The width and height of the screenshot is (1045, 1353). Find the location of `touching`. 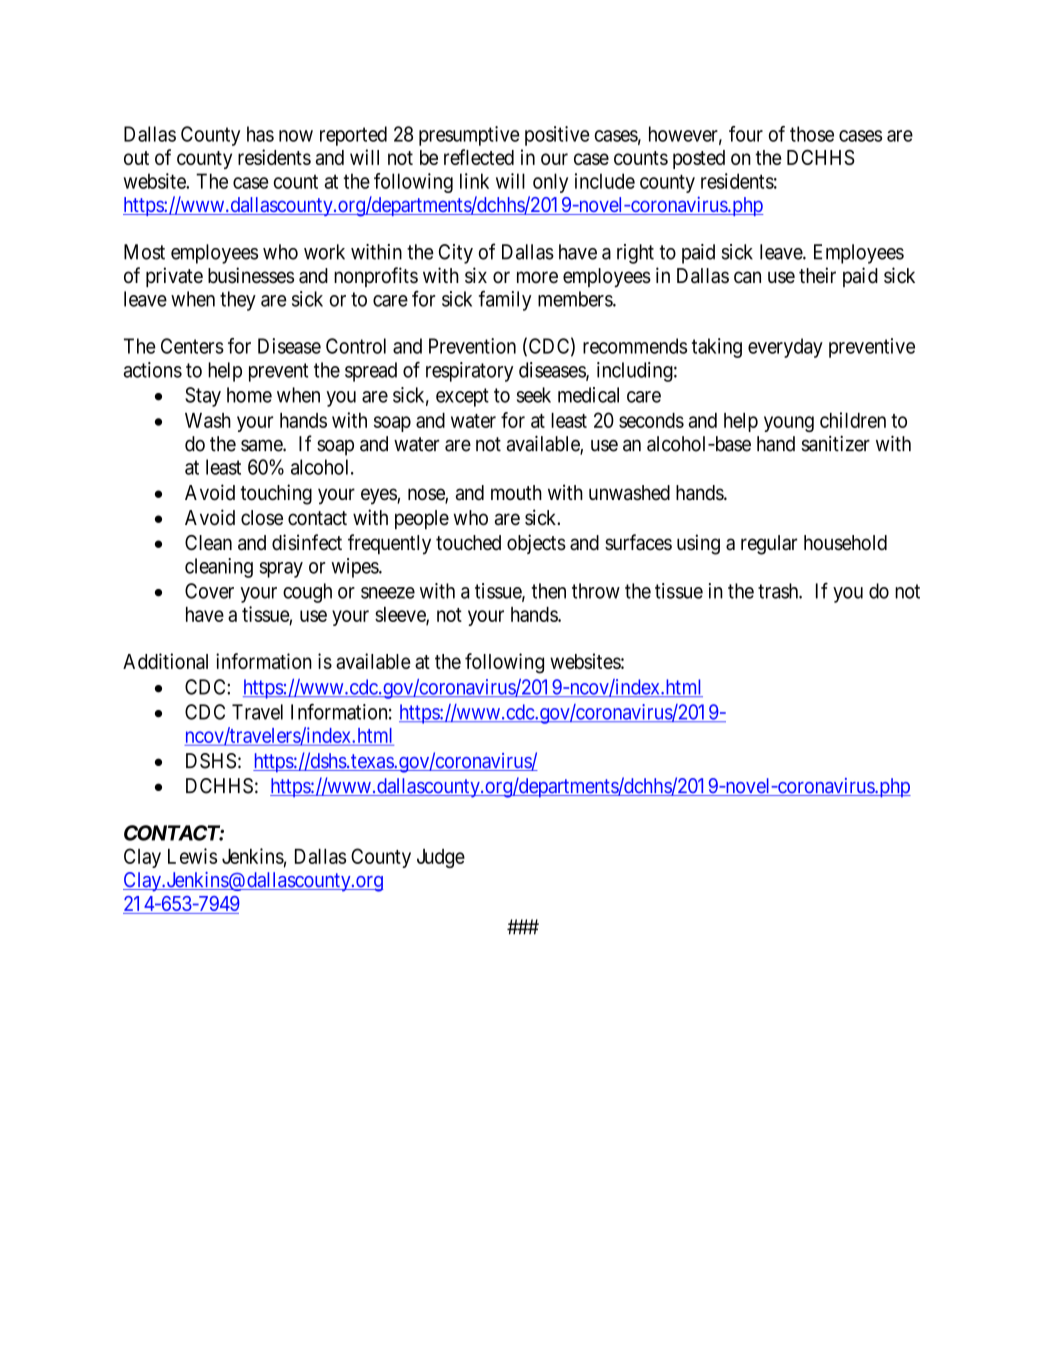

touching is located at coordinates (276, 494).
